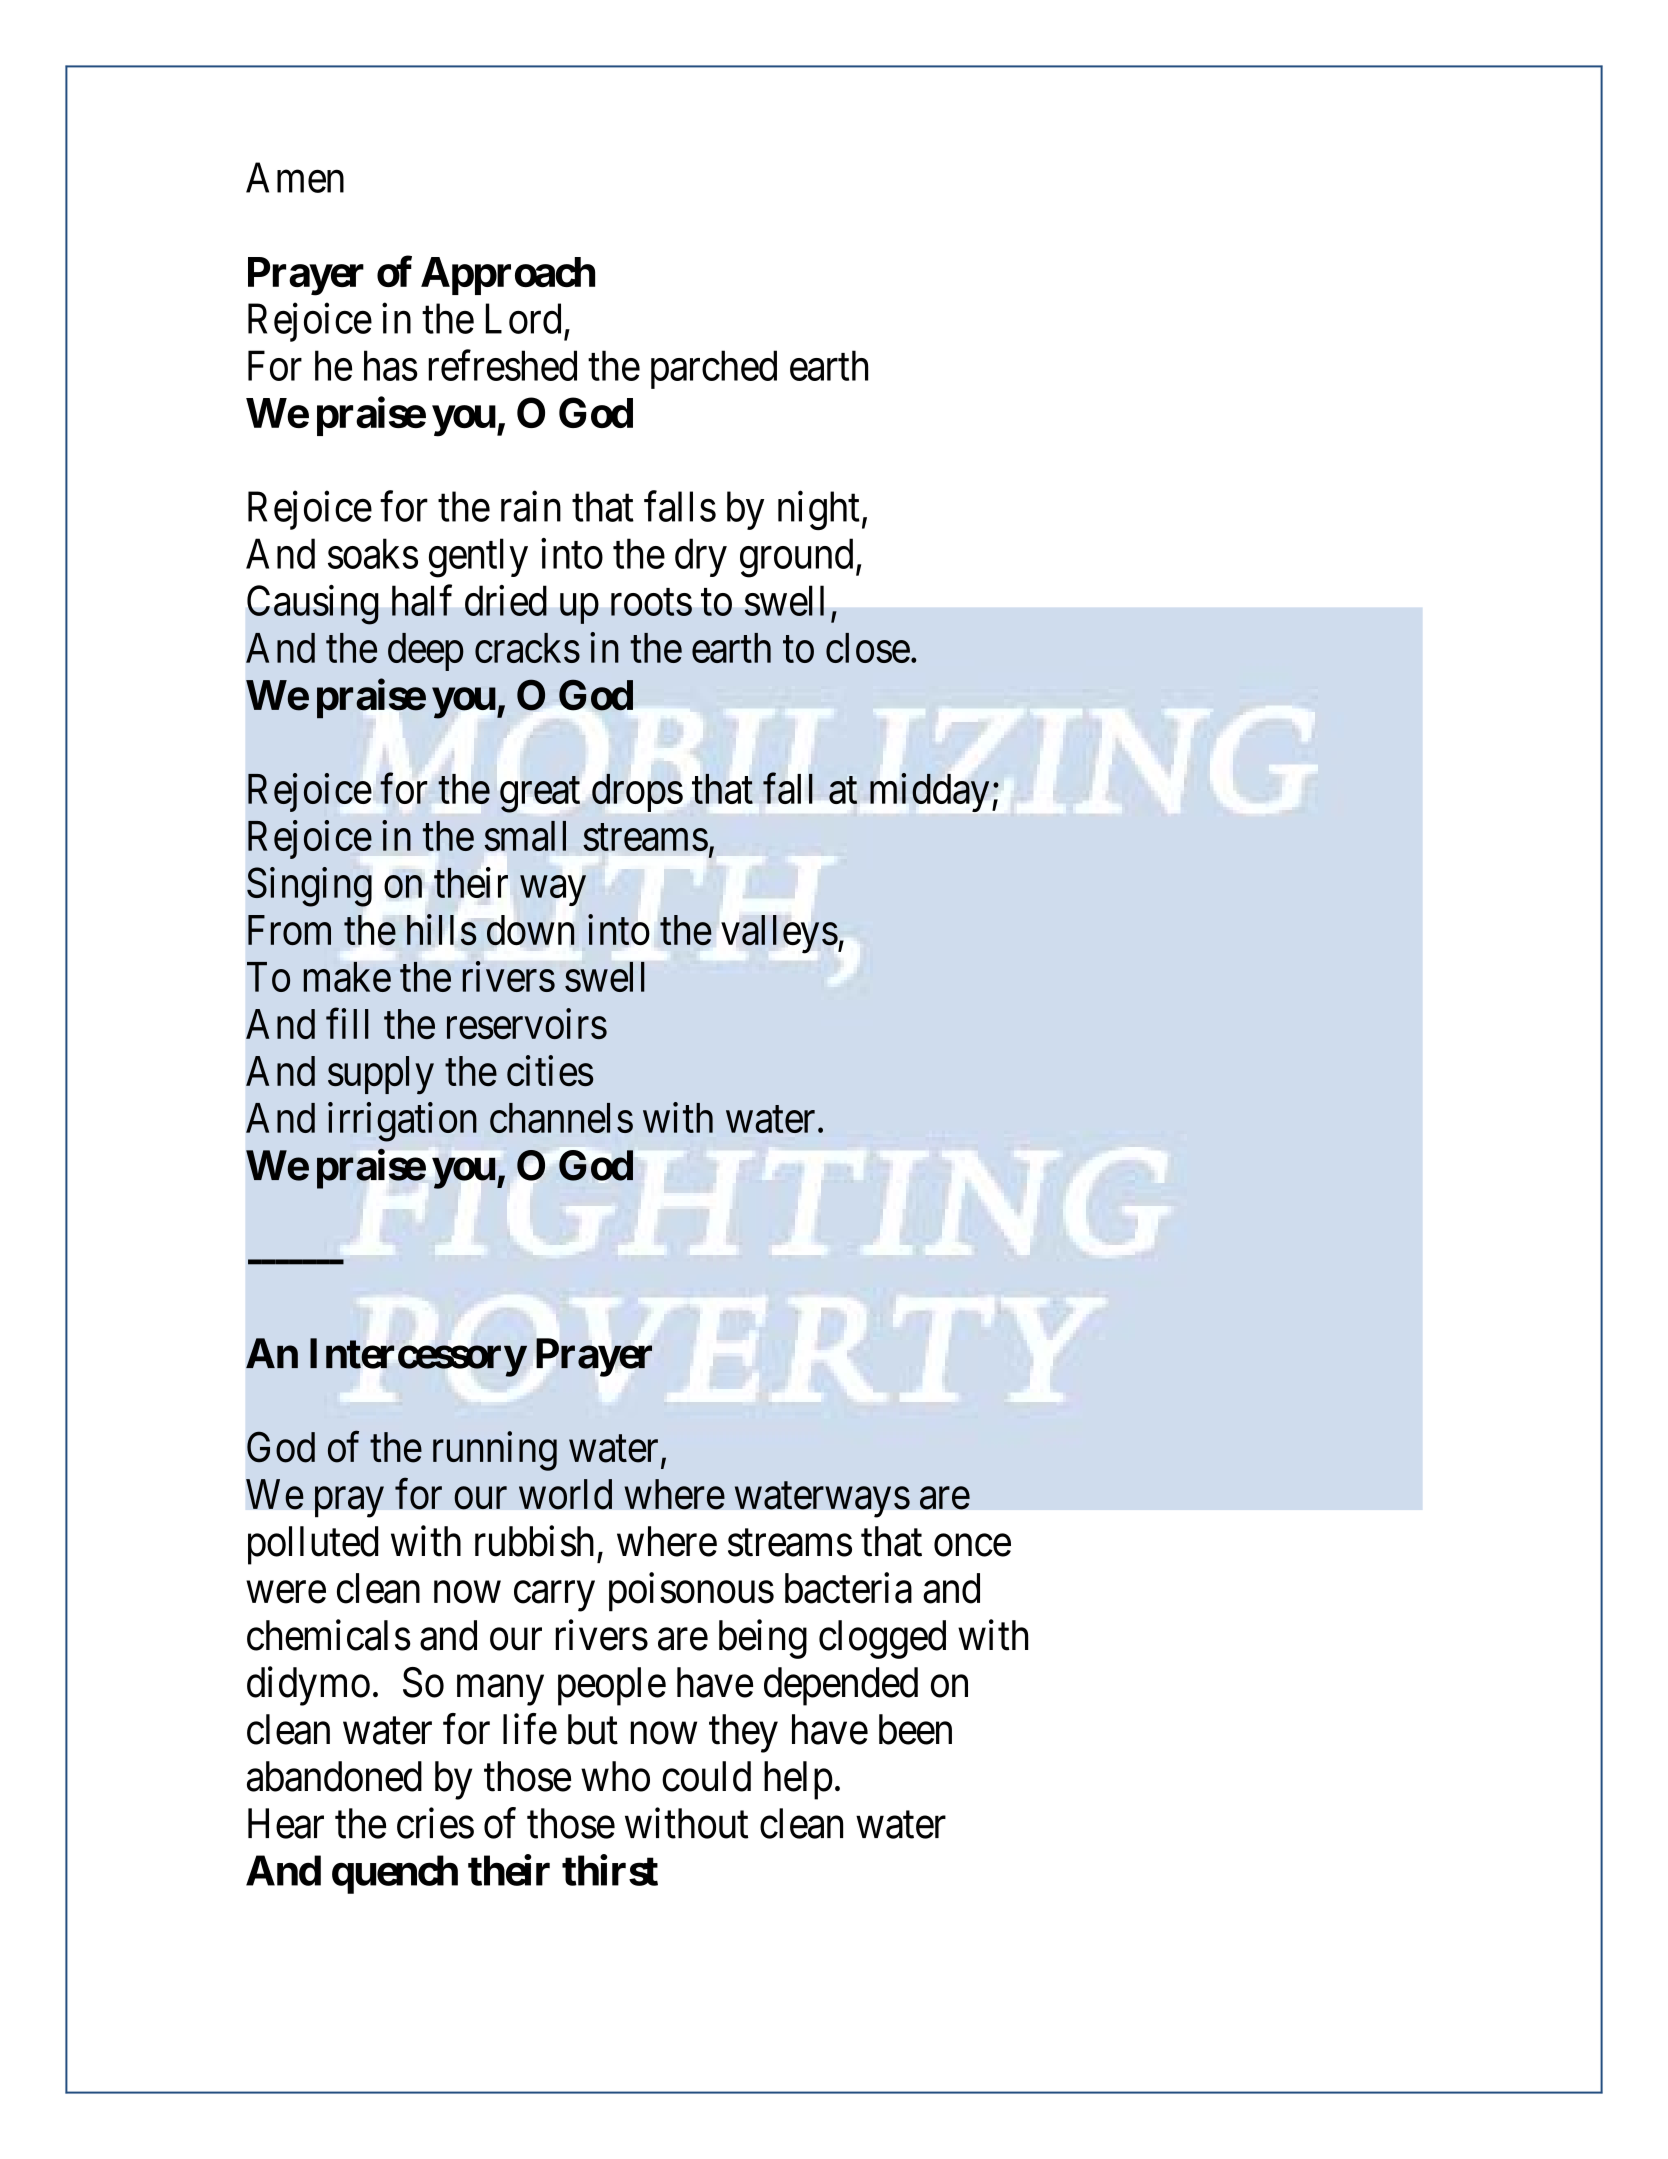  What do you see at coordinates (848, 1588) in the screenshot?
I see `bacteria` at bounding box center [848, 1588].
